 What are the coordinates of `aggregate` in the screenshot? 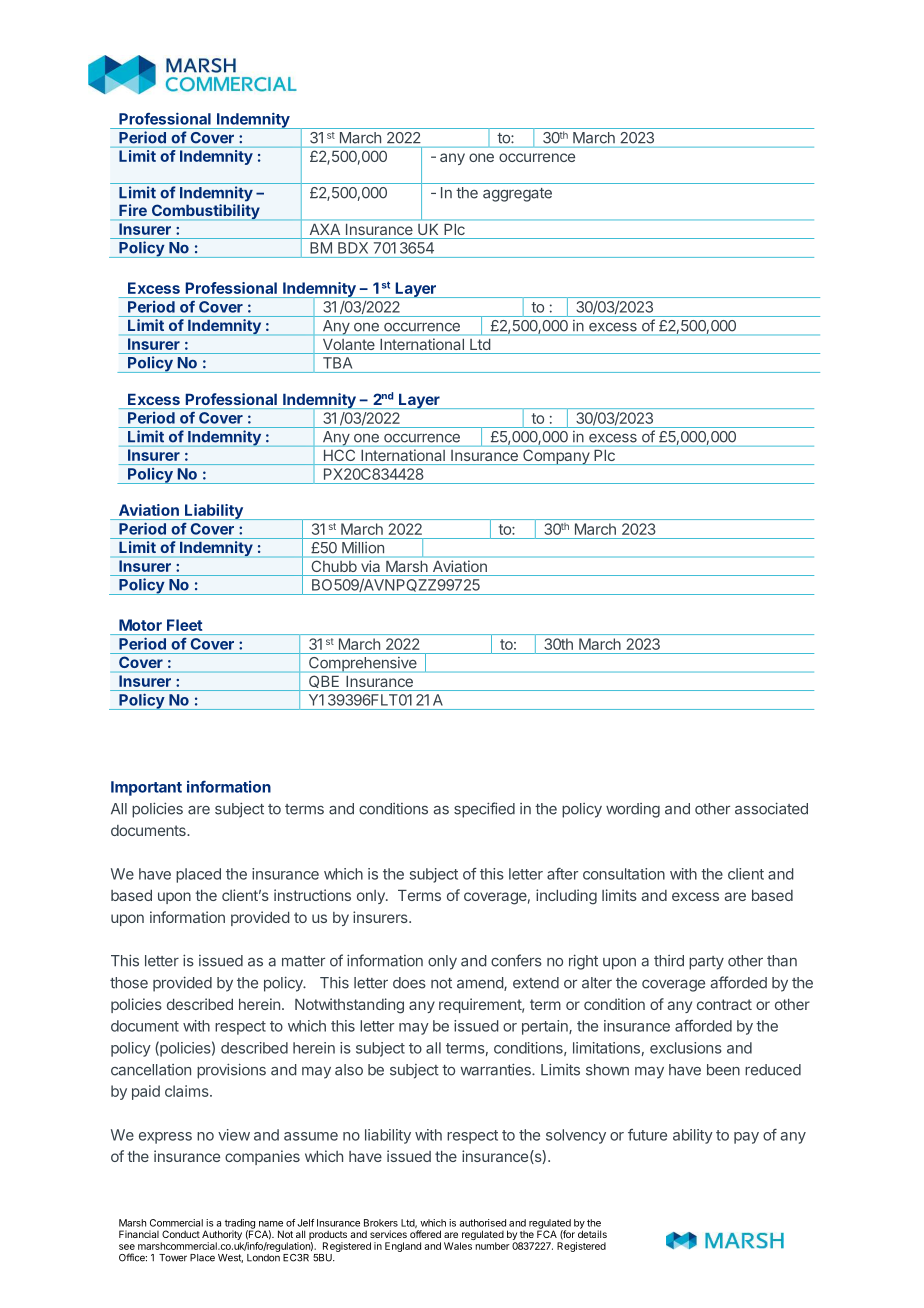 It's located at (517, 195).
